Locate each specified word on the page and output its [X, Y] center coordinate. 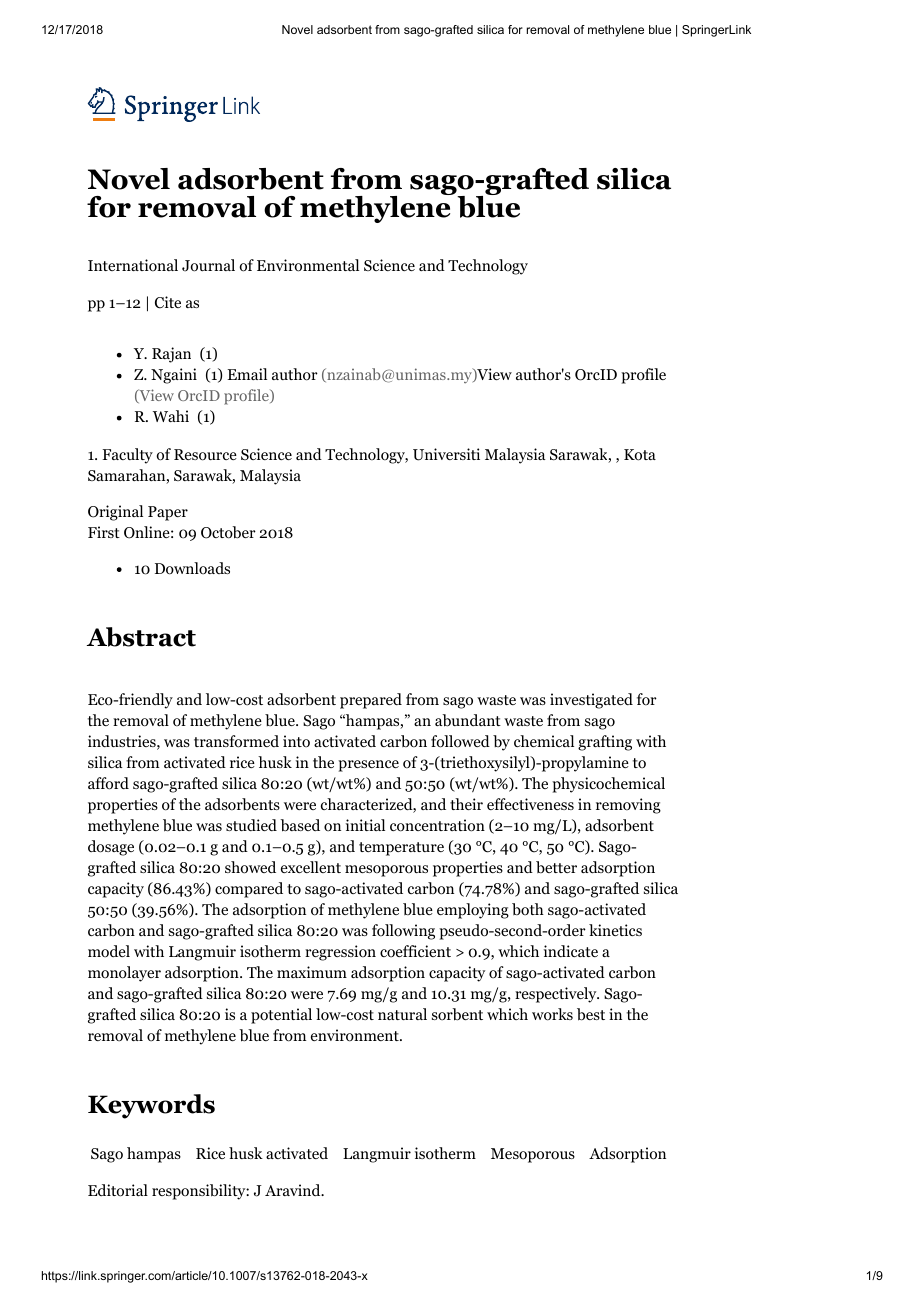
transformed [236, 741]
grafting [605, 743]
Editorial [118, 1190]
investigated [591, 701]
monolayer [124, 974]
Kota [640, 455]
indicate [571, 951]
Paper [168, 513]
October [228, 532]
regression [340, 953]
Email [247, 374]
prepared [371, 701]
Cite [168, 302]
